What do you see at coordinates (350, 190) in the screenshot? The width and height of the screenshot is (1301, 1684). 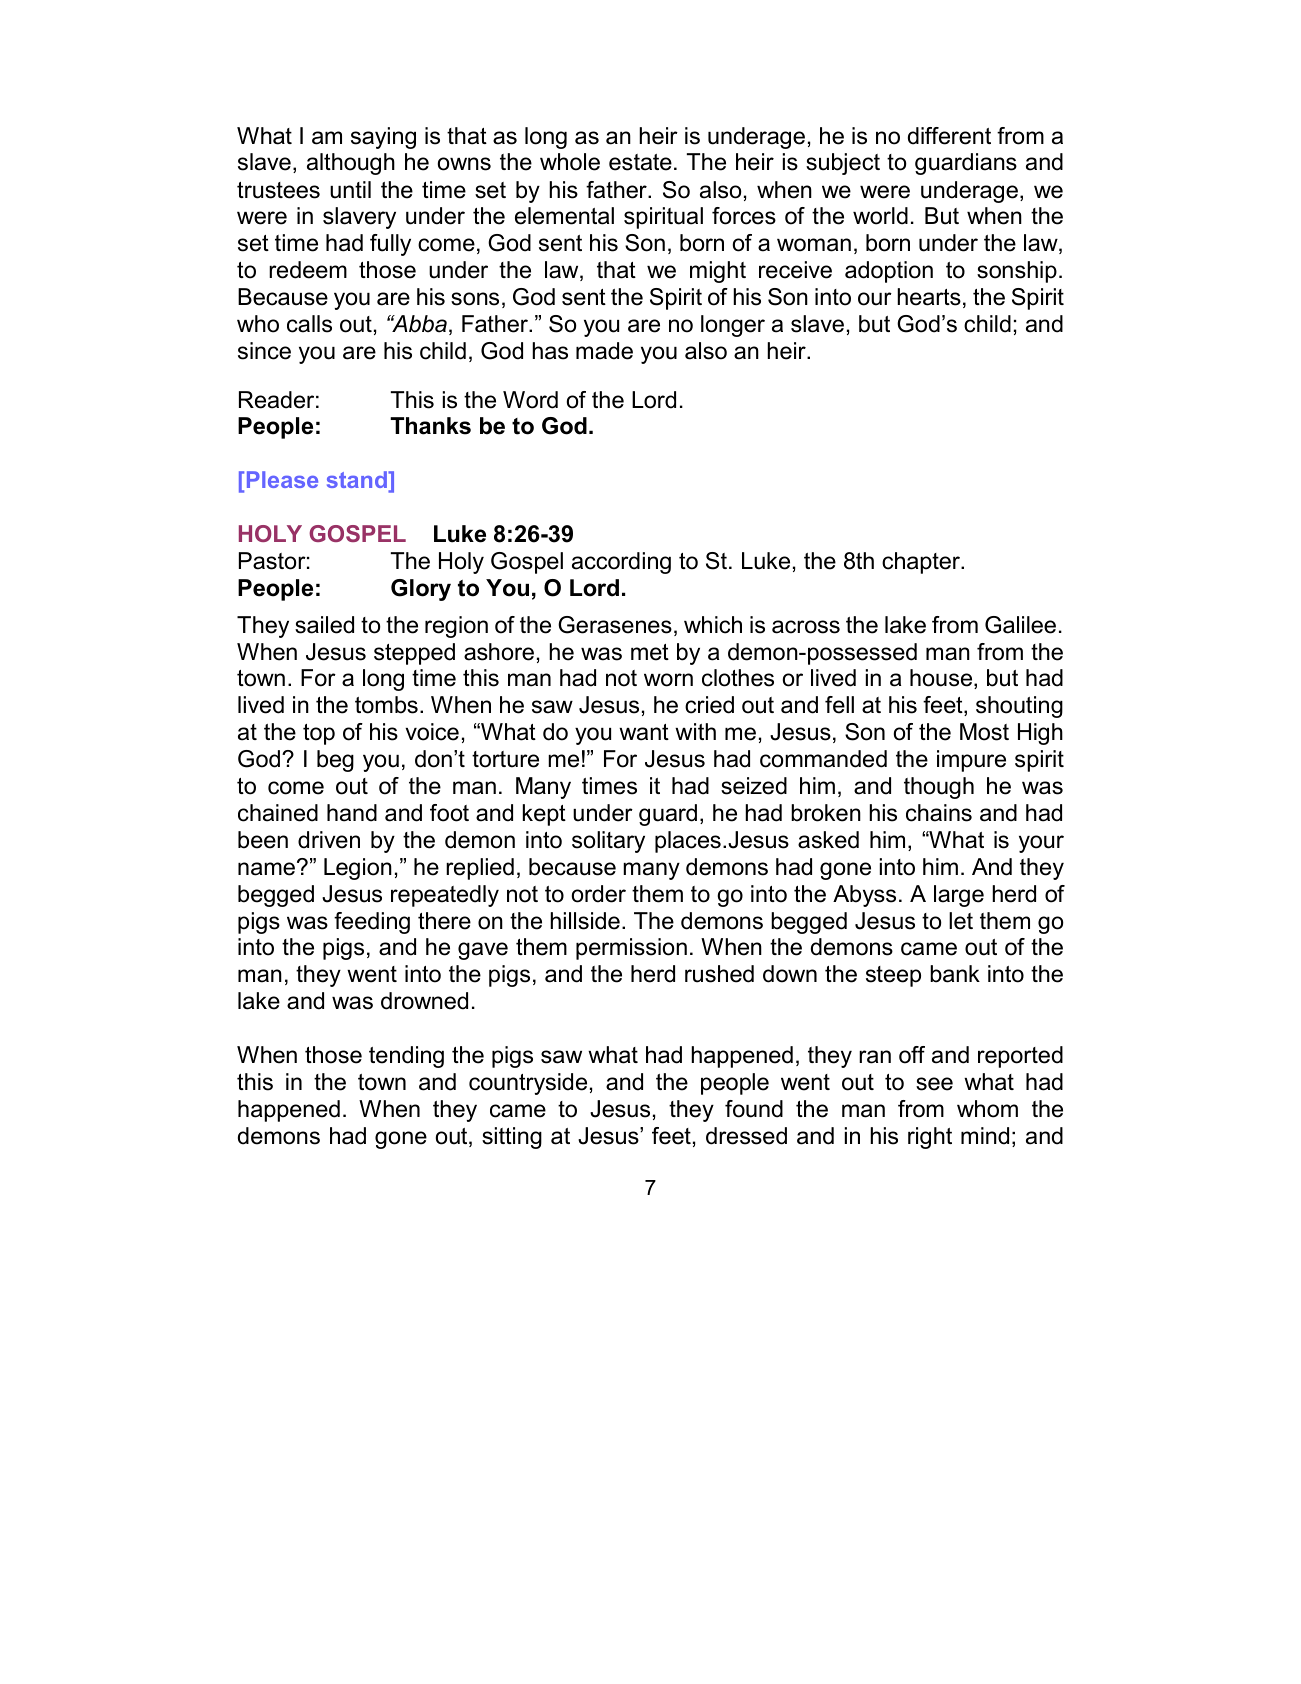 I see `until` at bounding box center [350, 190].
